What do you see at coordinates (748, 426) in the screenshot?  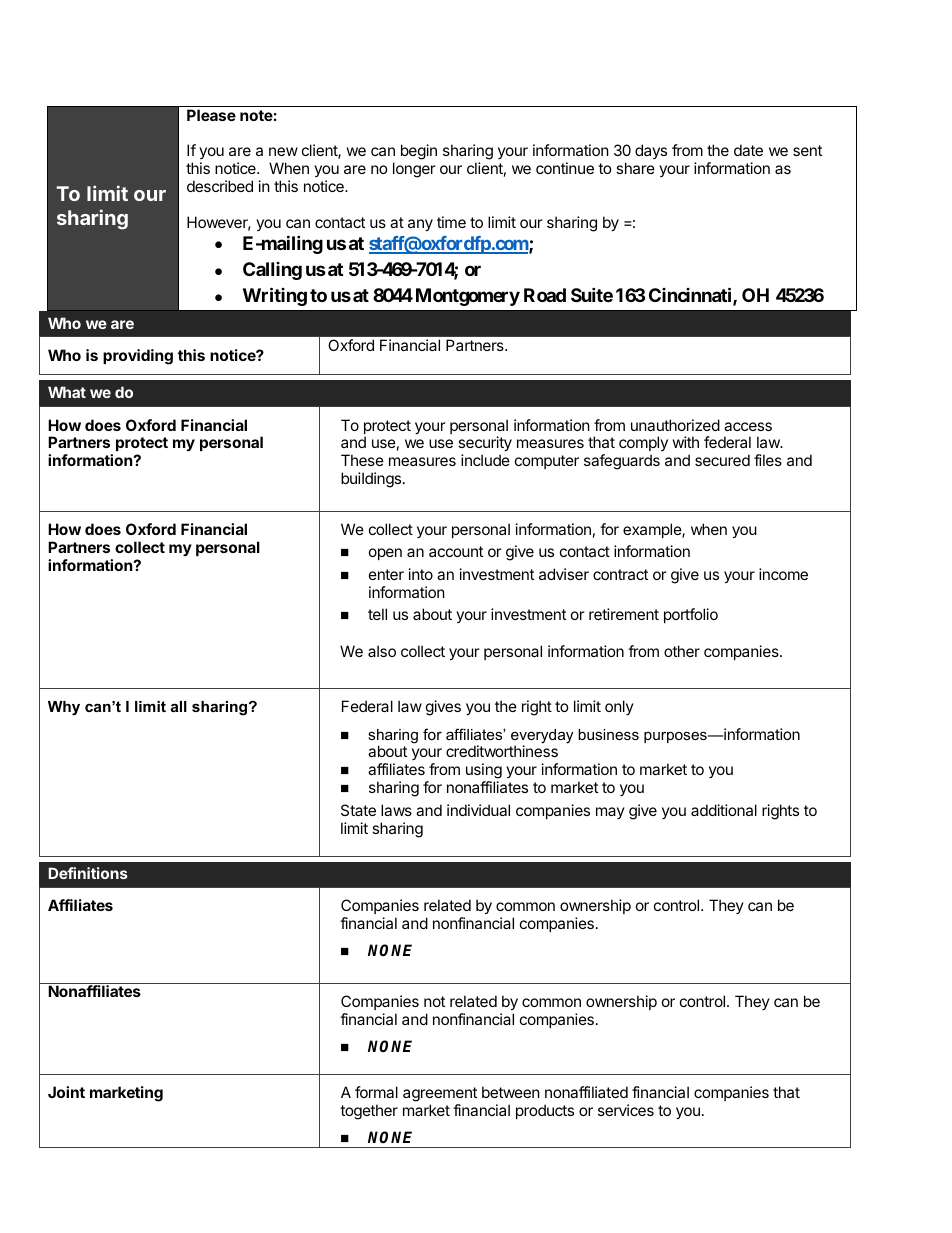 I see `access` at bounding box center [748, 426].
